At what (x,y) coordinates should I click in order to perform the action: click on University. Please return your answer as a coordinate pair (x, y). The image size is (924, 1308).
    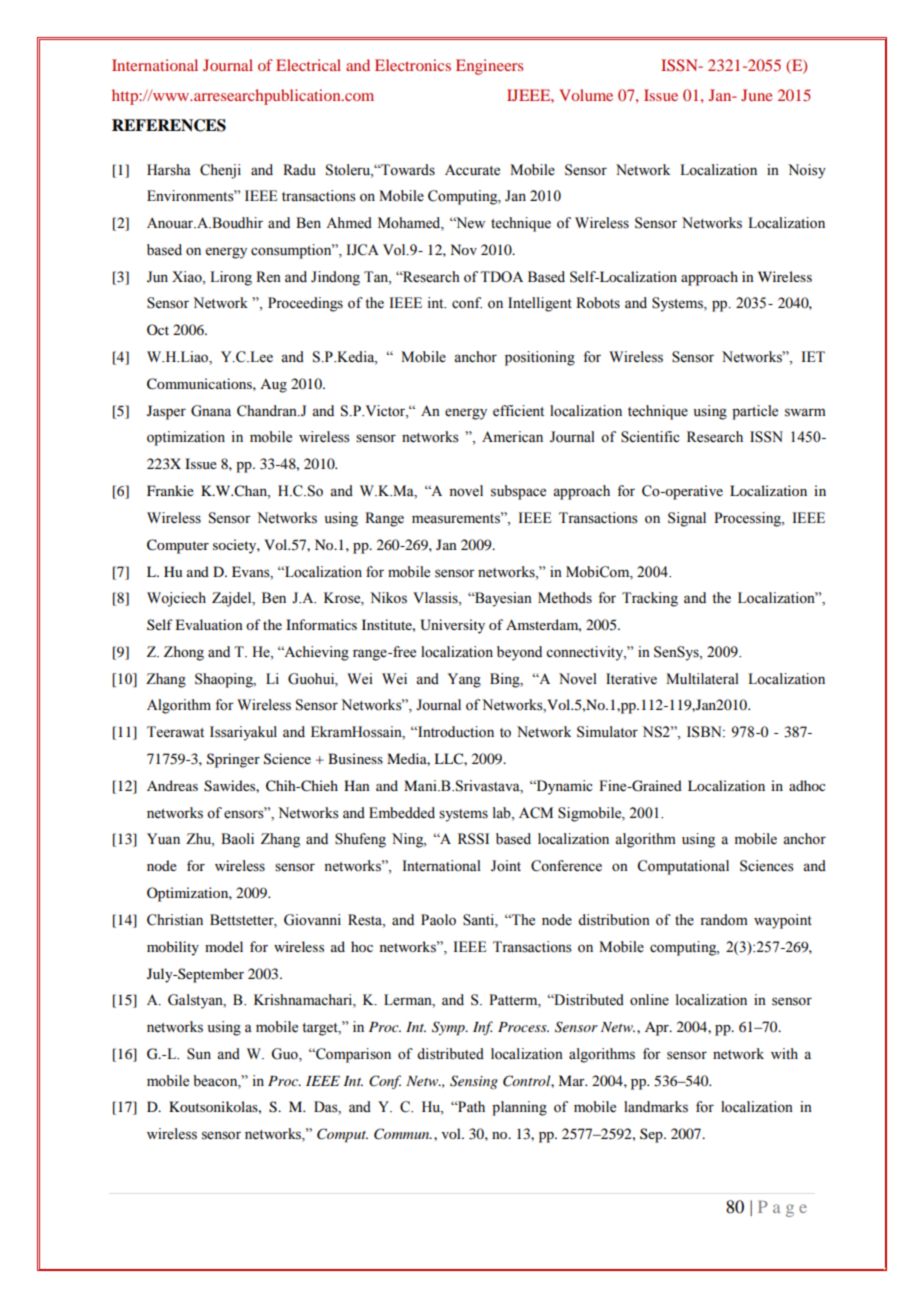
    Looking at the image, I should click on (452, 626).
